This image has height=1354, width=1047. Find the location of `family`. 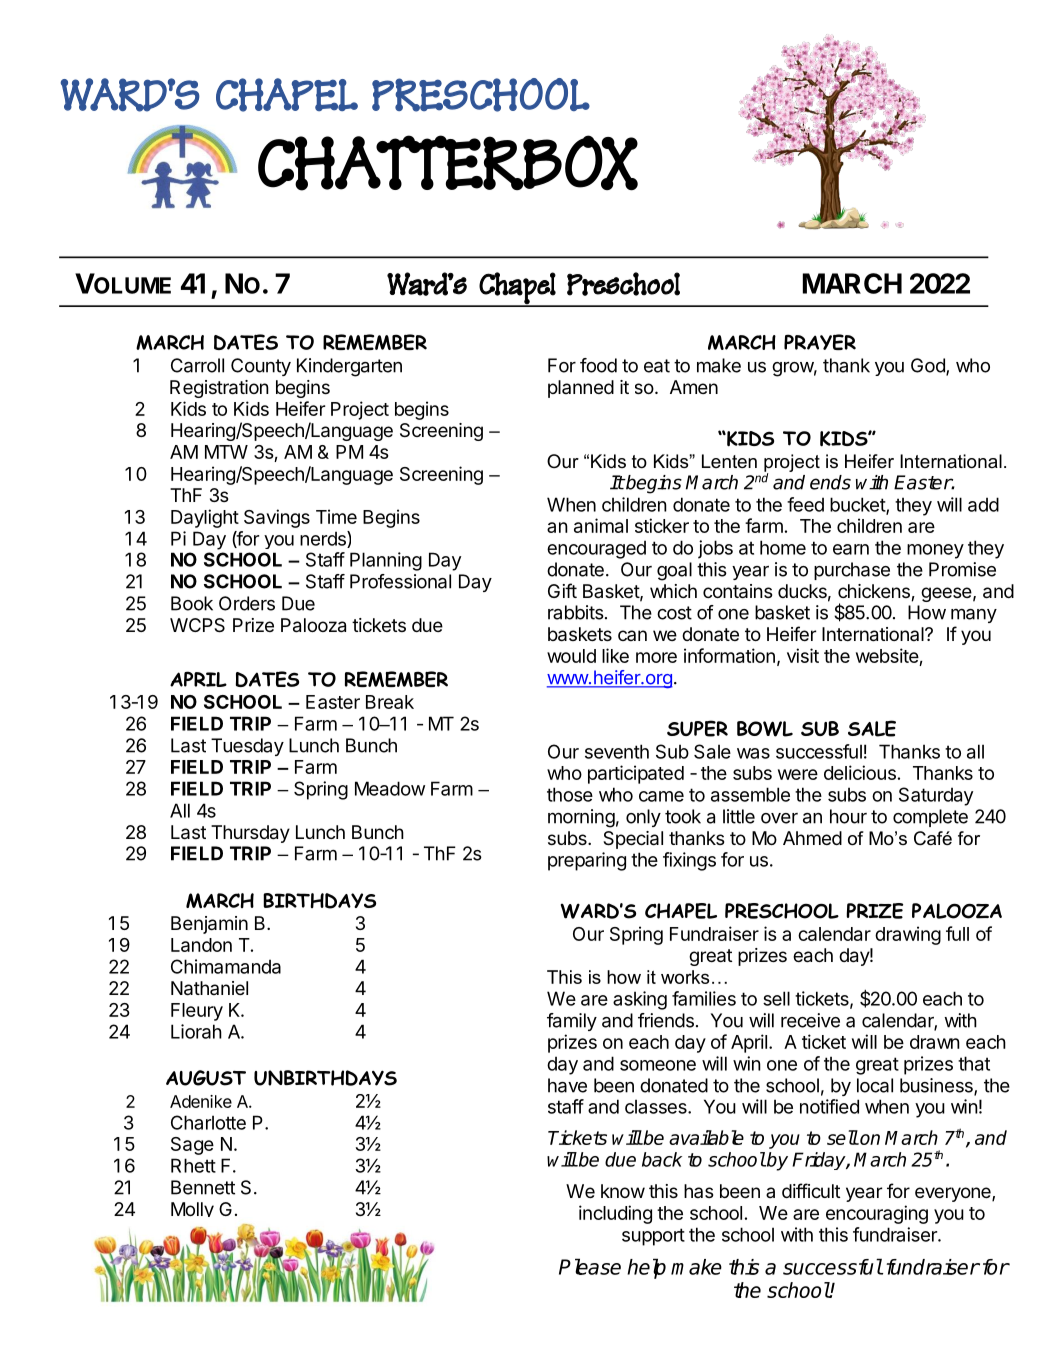

family is located at coordinates (572, 1022).
